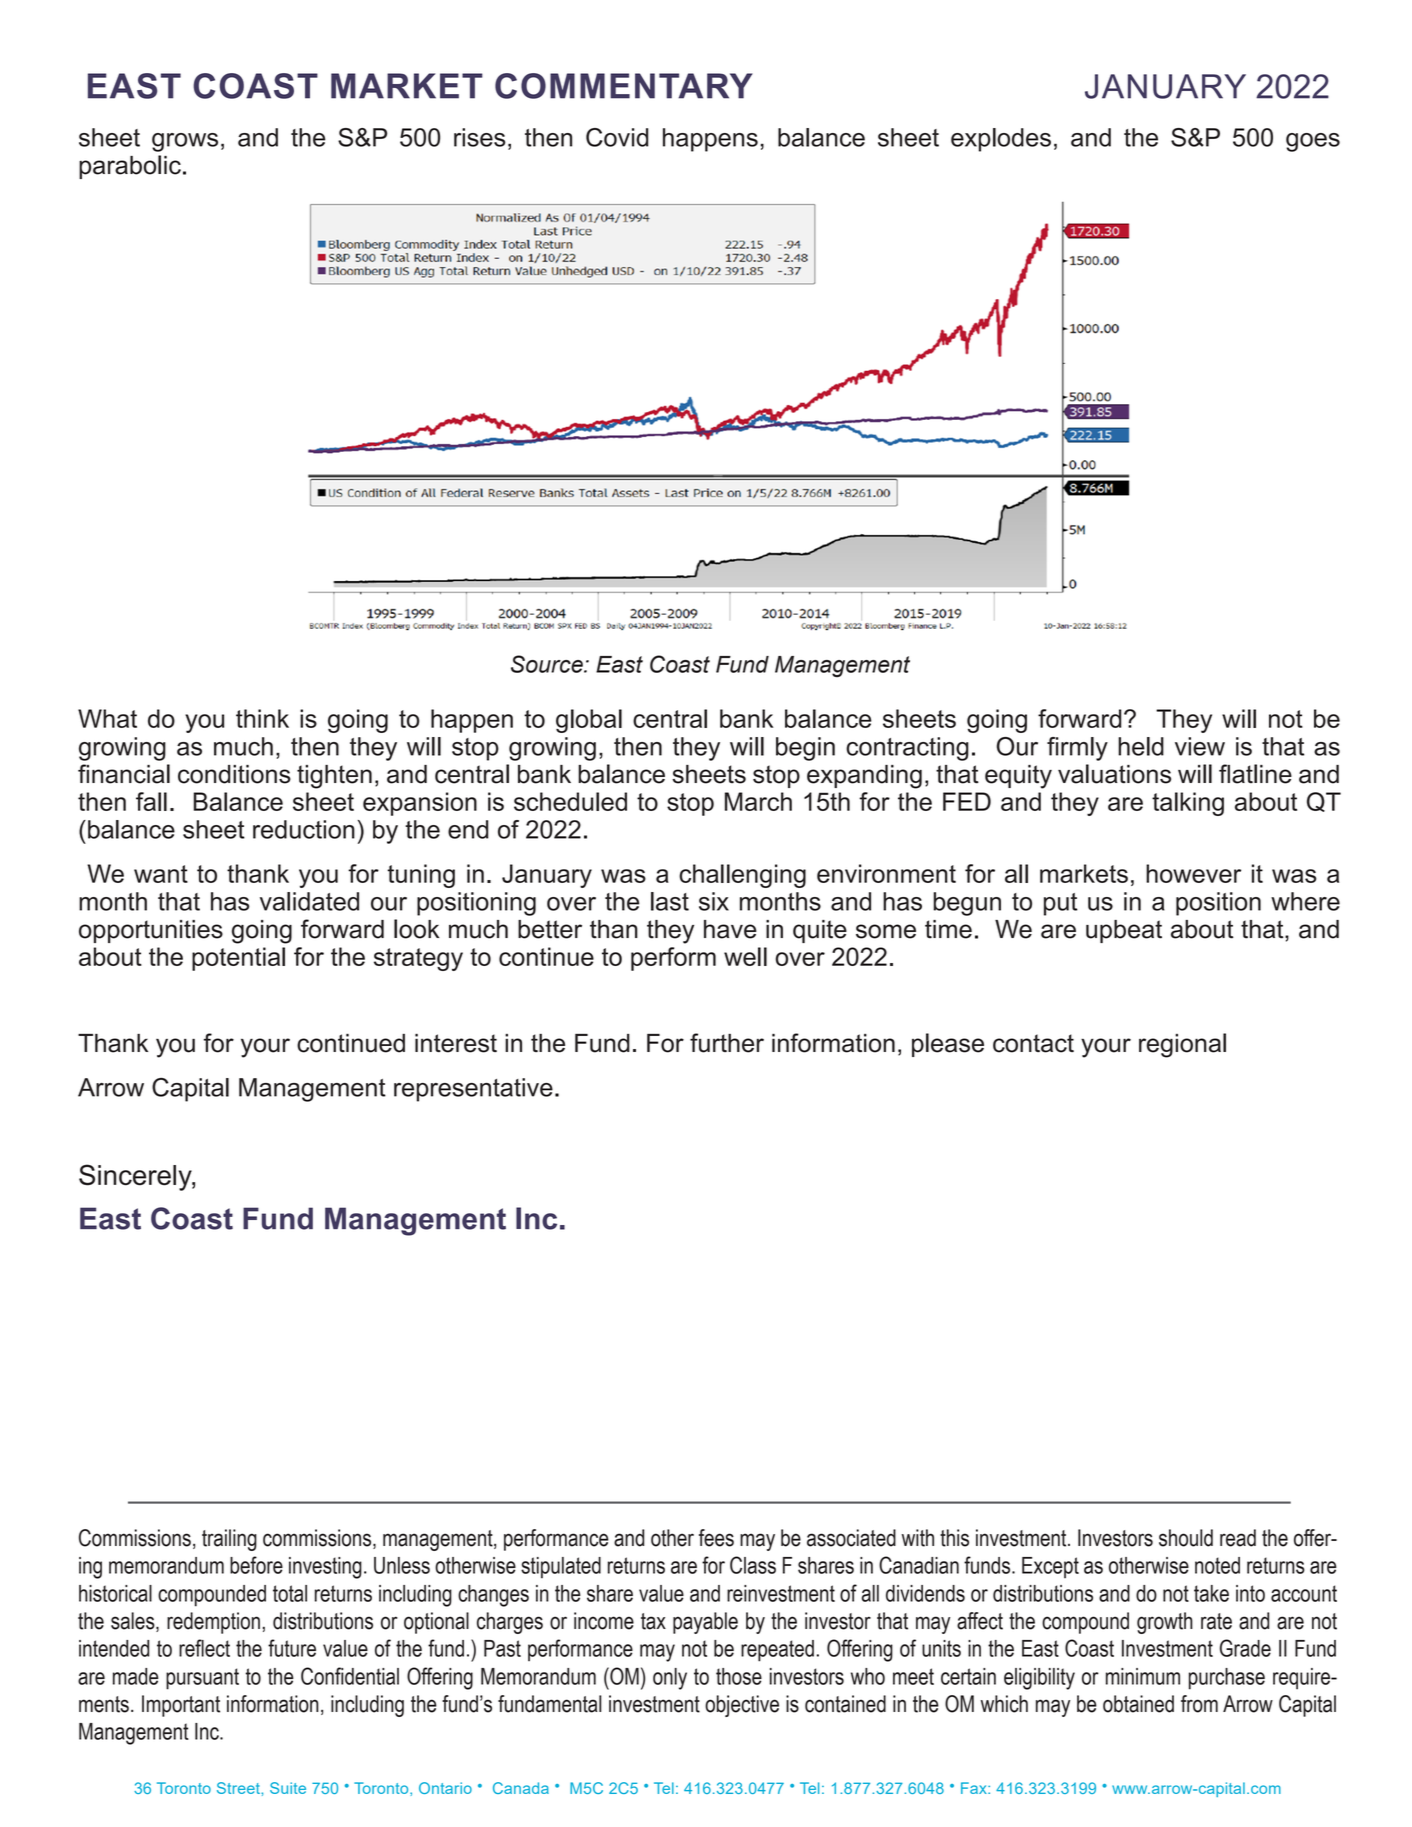 Image resolution: width=1412 pixels, height=1827 pixels. Describe the element at coordinates (548, 664) in the screenshot. I see `Source` at that location.
